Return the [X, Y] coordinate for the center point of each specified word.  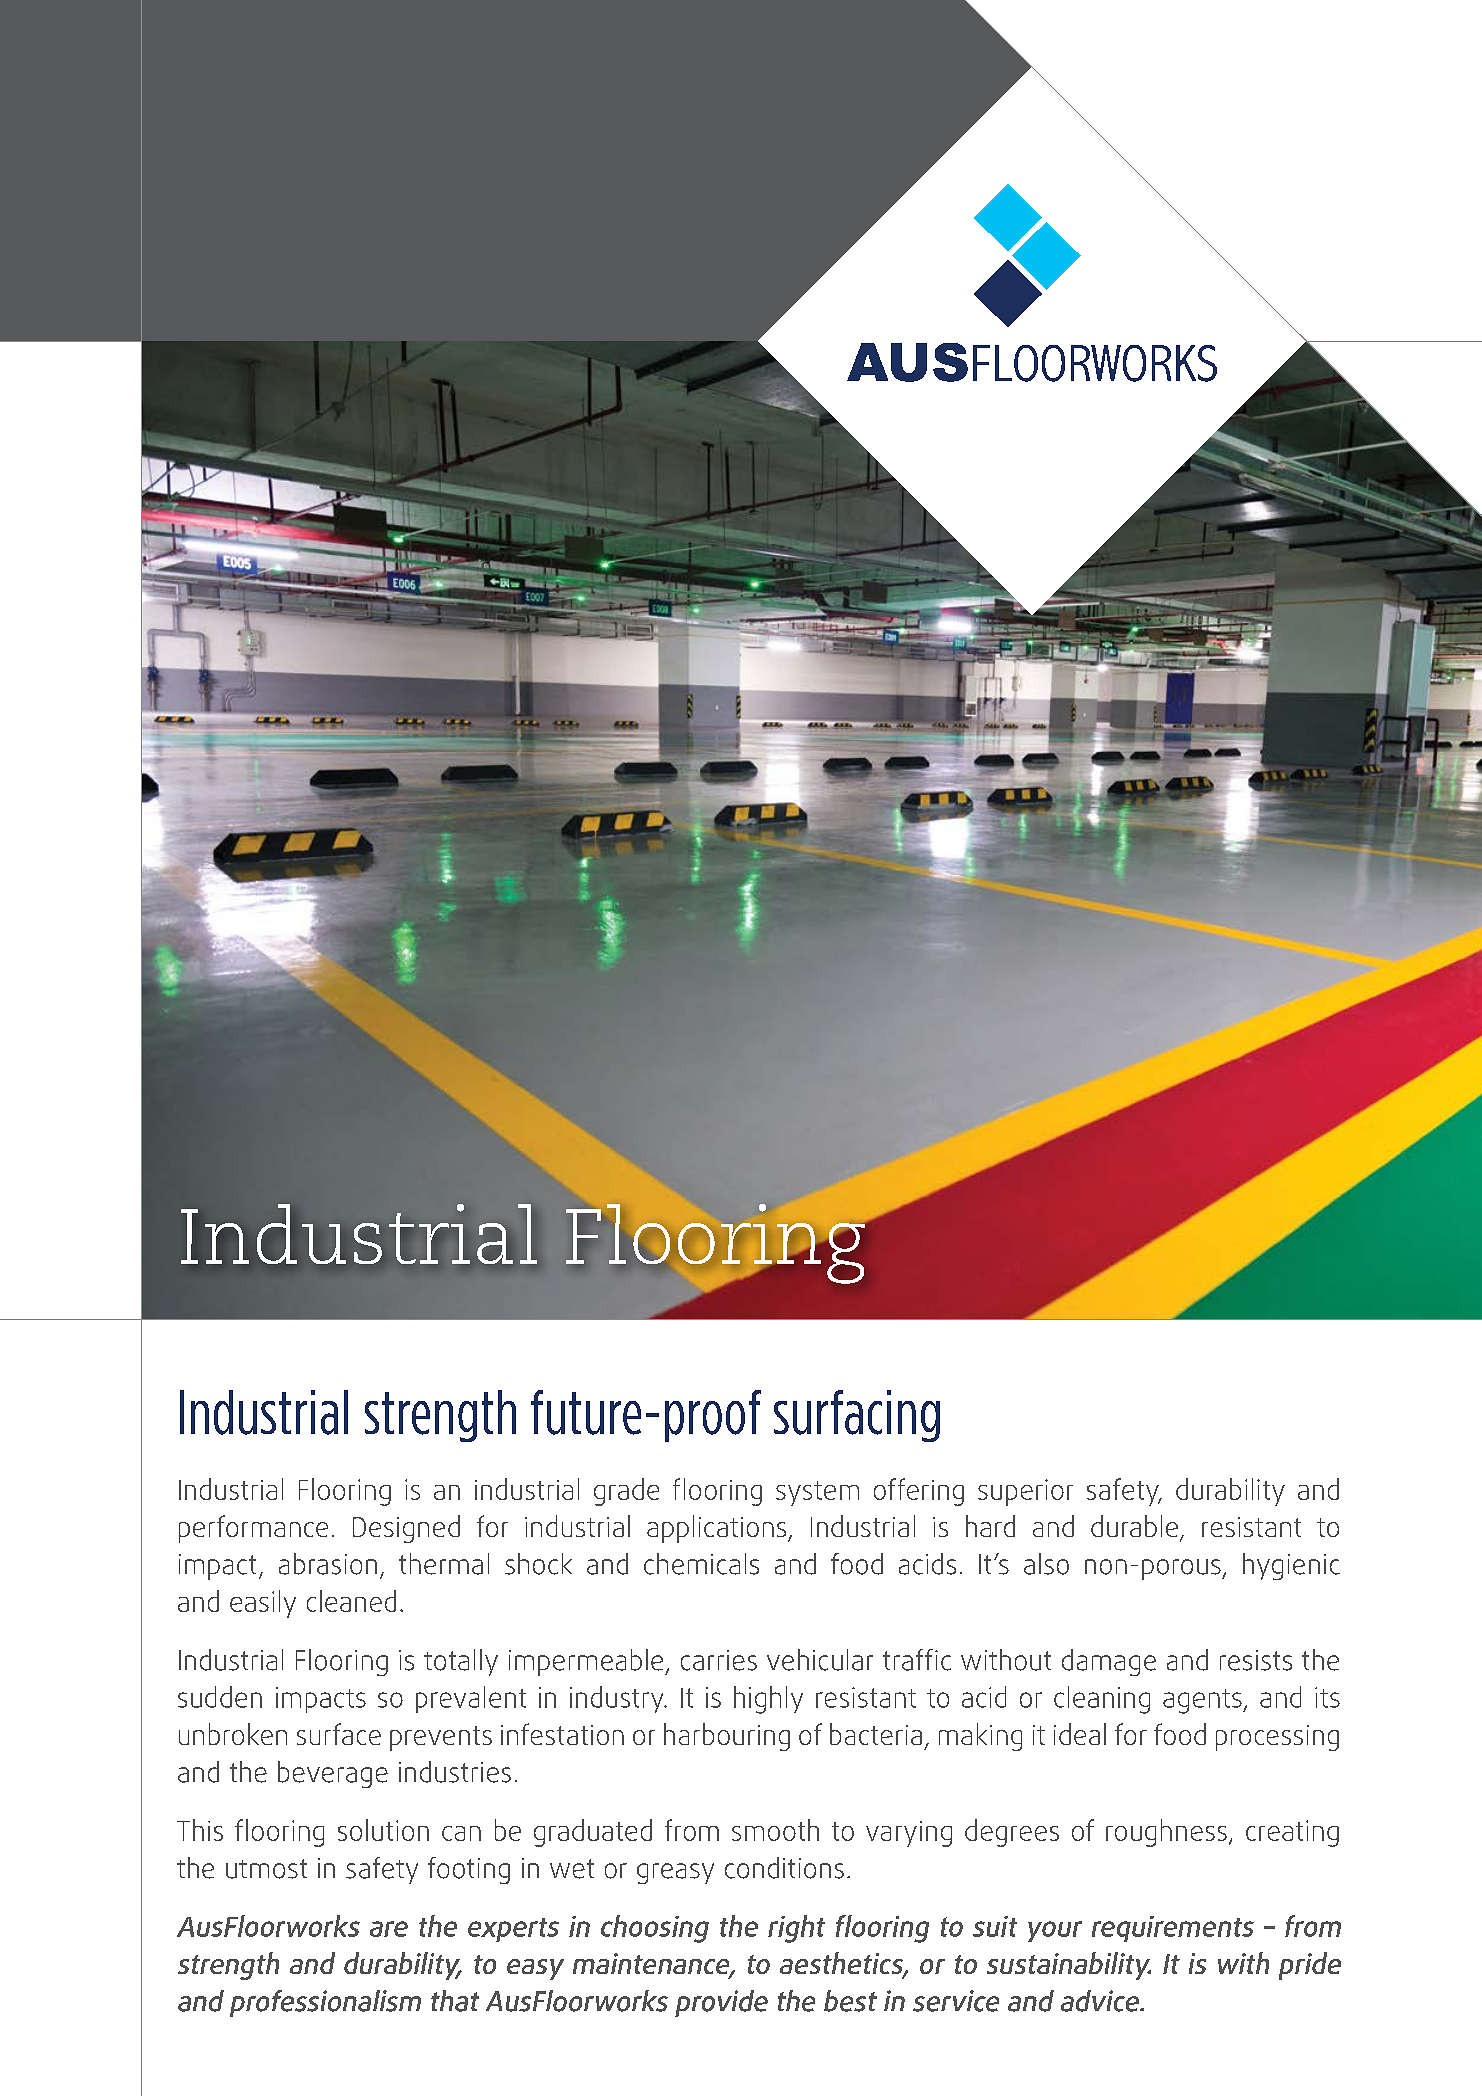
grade [626, 1492]
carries [719, 1660]
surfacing [857, 1416]
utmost [266, 1869]
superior [1025, 1492]
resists [1256, 1660]
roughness [1166, 1833]
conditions [784, 1868]
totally [461, 1662]
